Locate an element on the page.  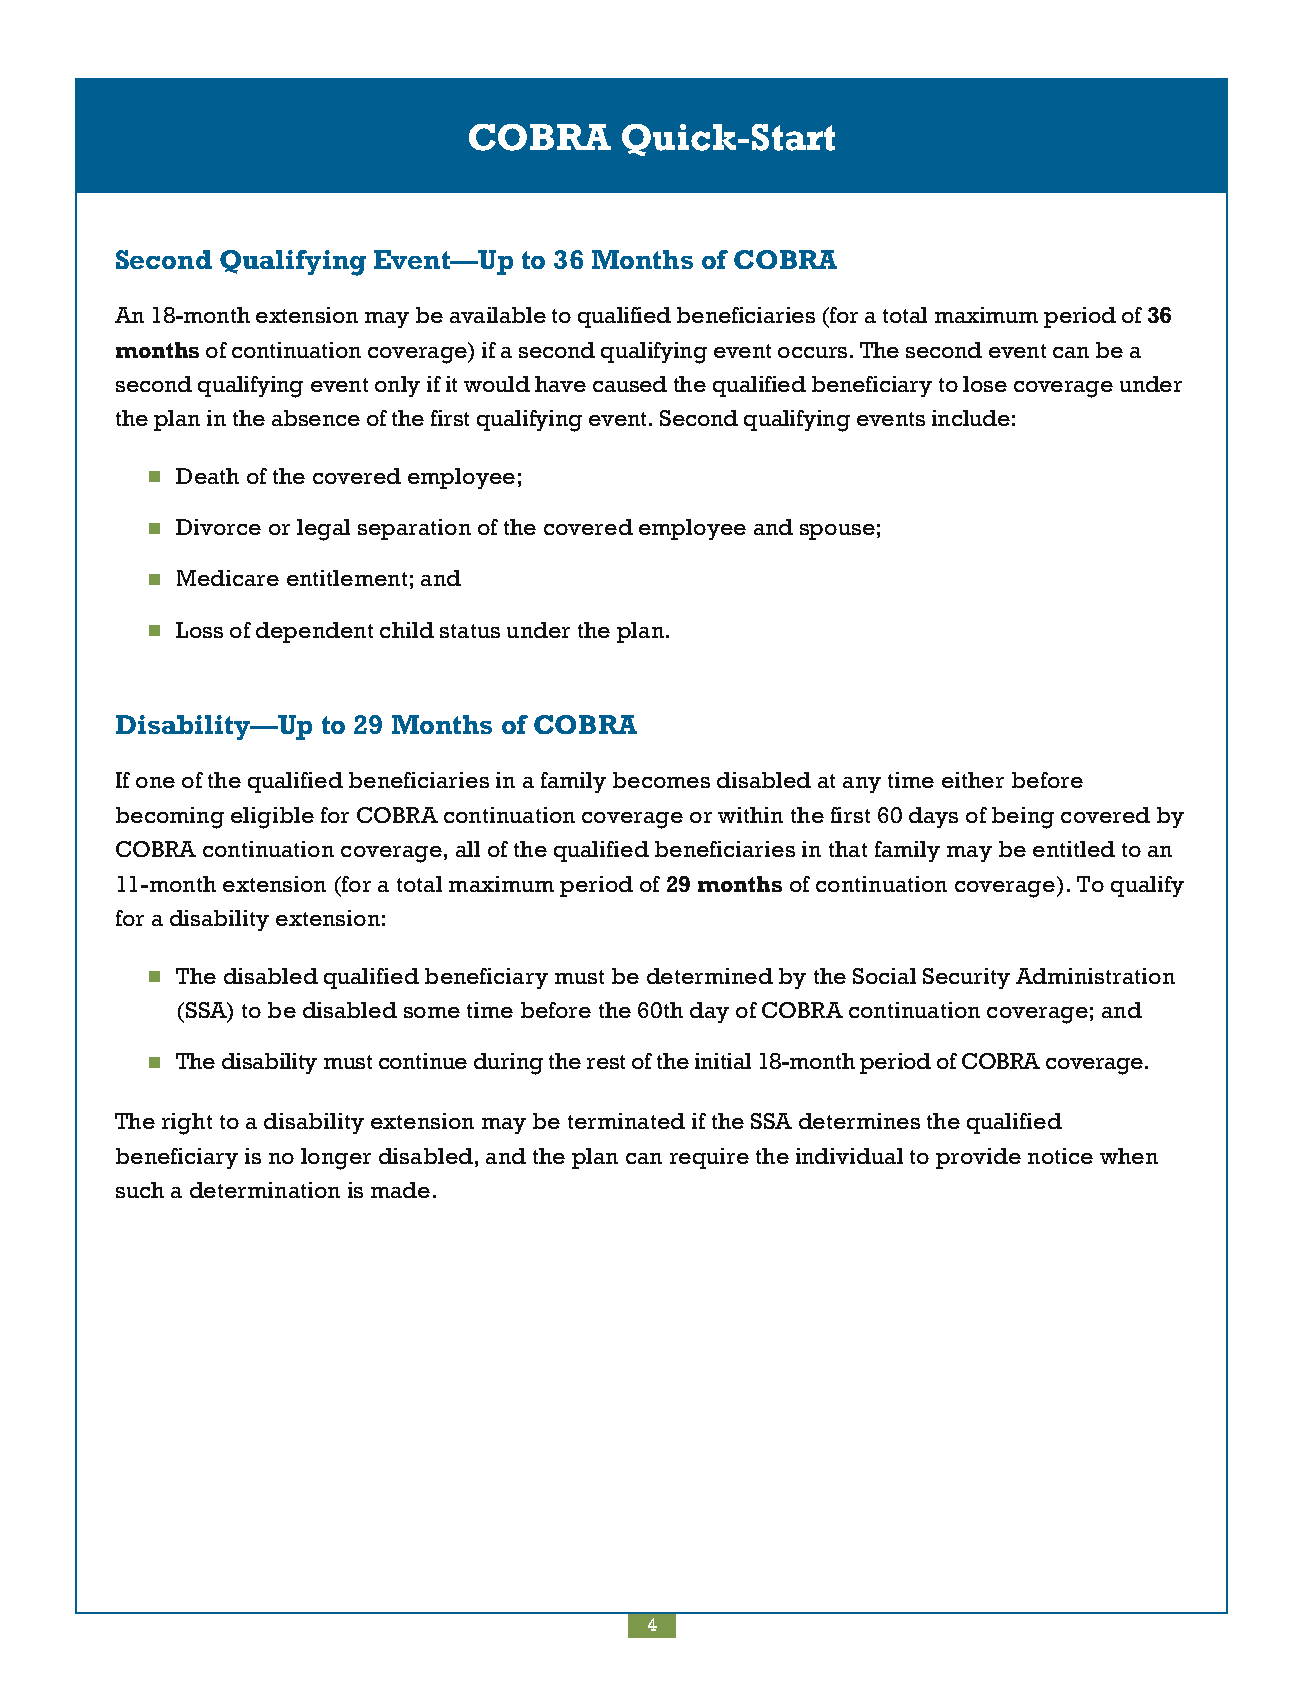
caused is located at coordinates (630, 384).
